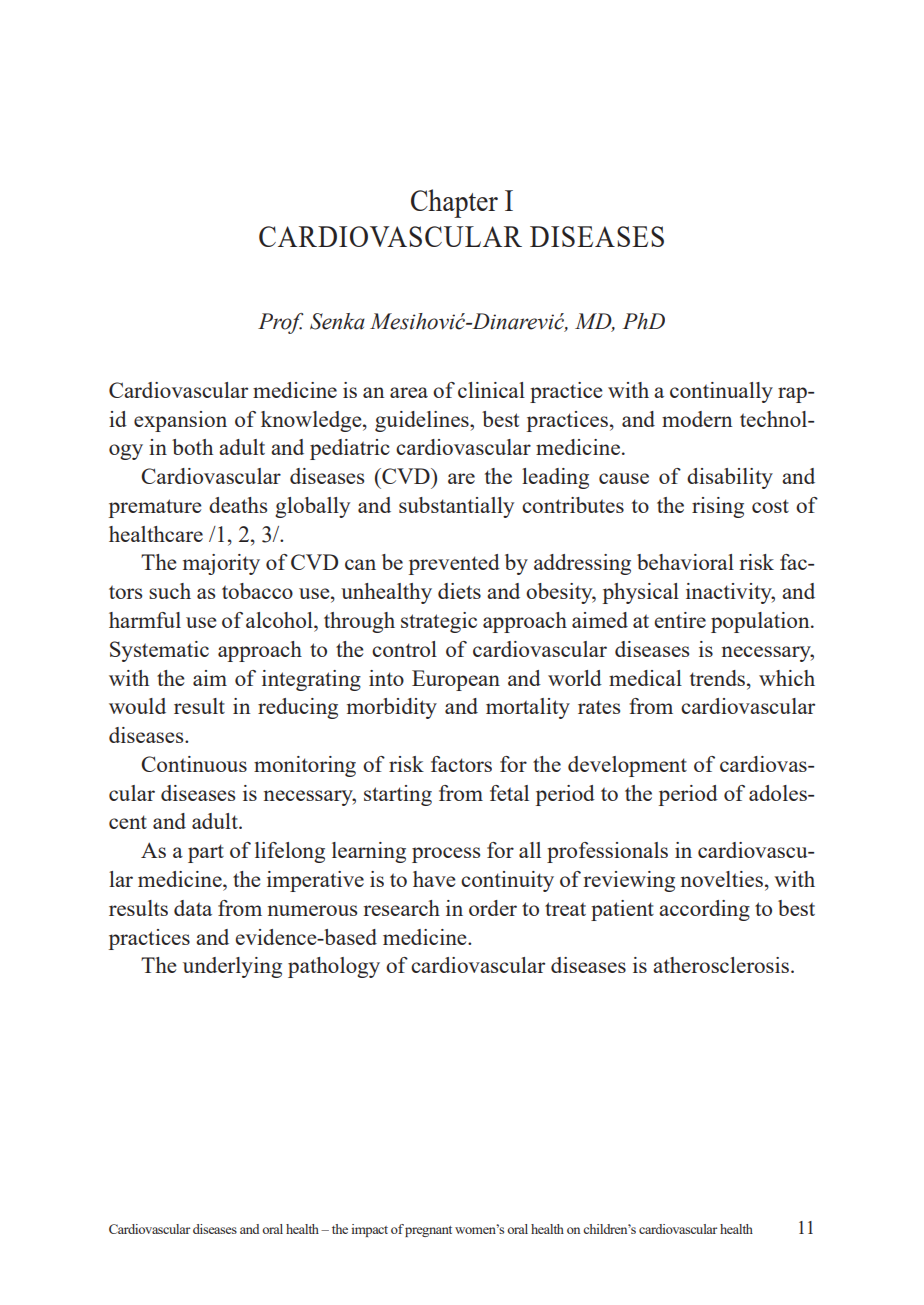 The width and height of the page is (924, 1305). Describe the element at coordinates (238, 505) in the page. I see `deaths` at that location.
